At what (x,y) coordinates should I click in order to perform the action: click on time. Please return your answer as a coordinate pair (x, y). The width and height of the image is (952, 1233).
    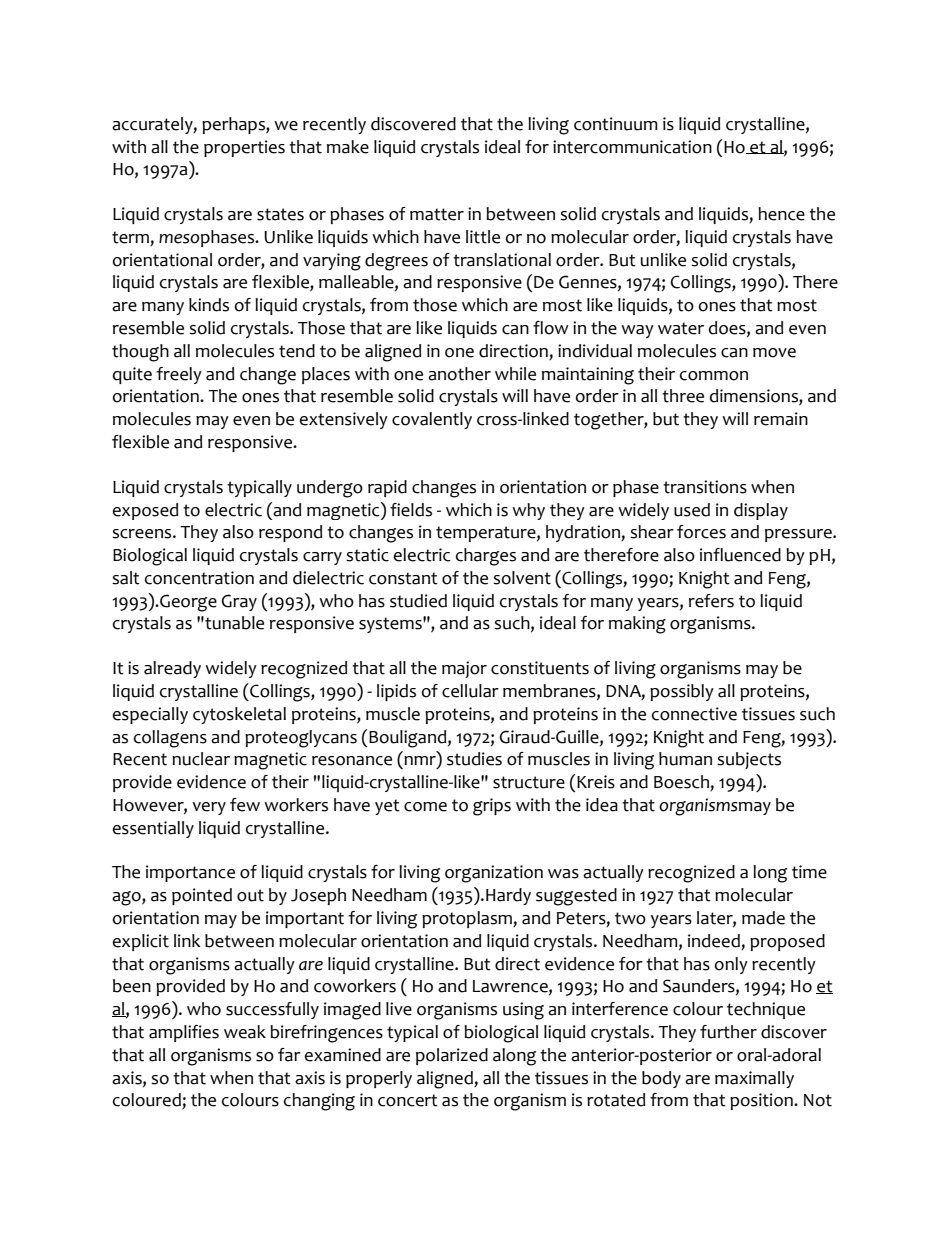
    Looking at the image, I should click on (809, 872).
